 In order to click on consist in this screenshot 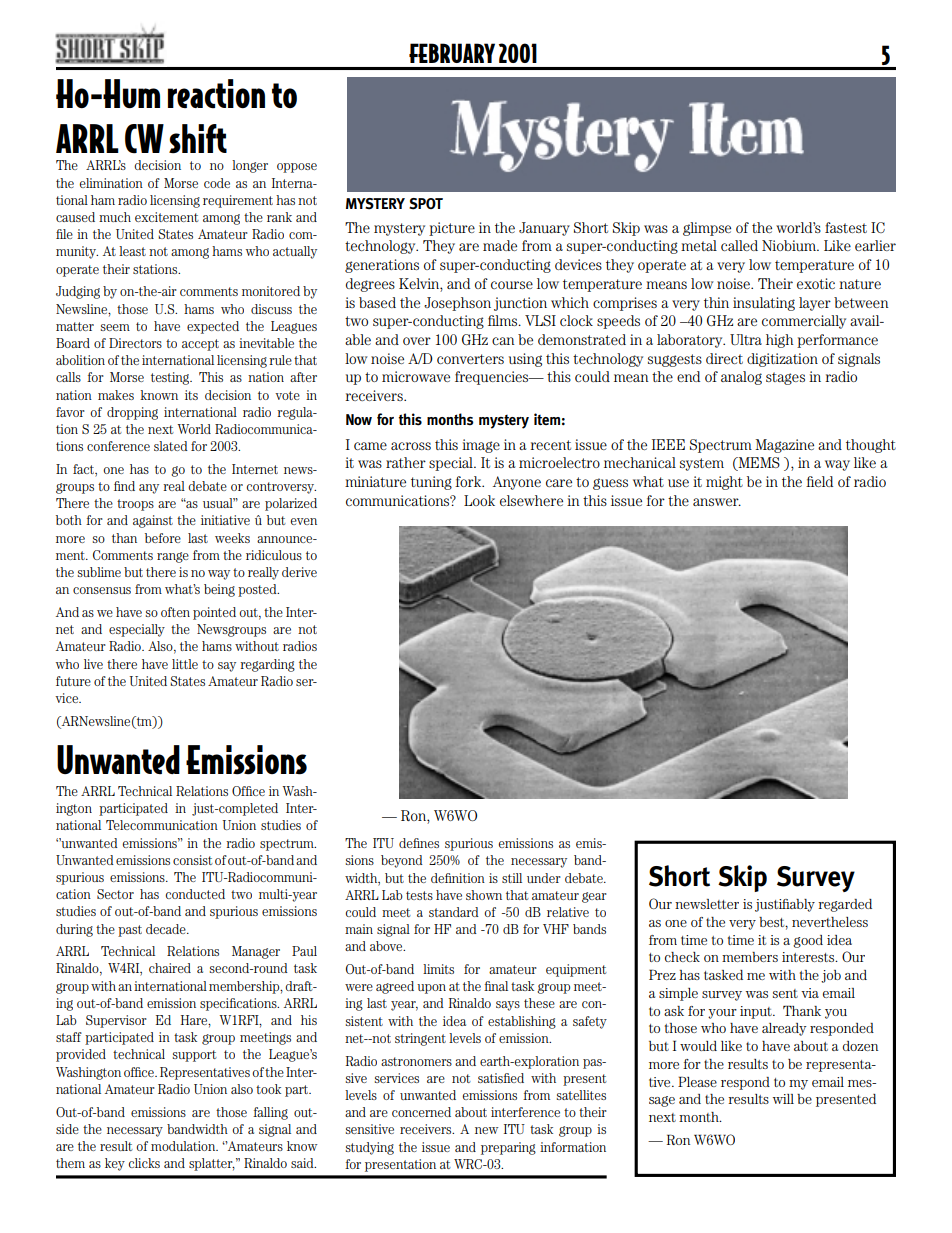, I will do `click(193, 860)`.
